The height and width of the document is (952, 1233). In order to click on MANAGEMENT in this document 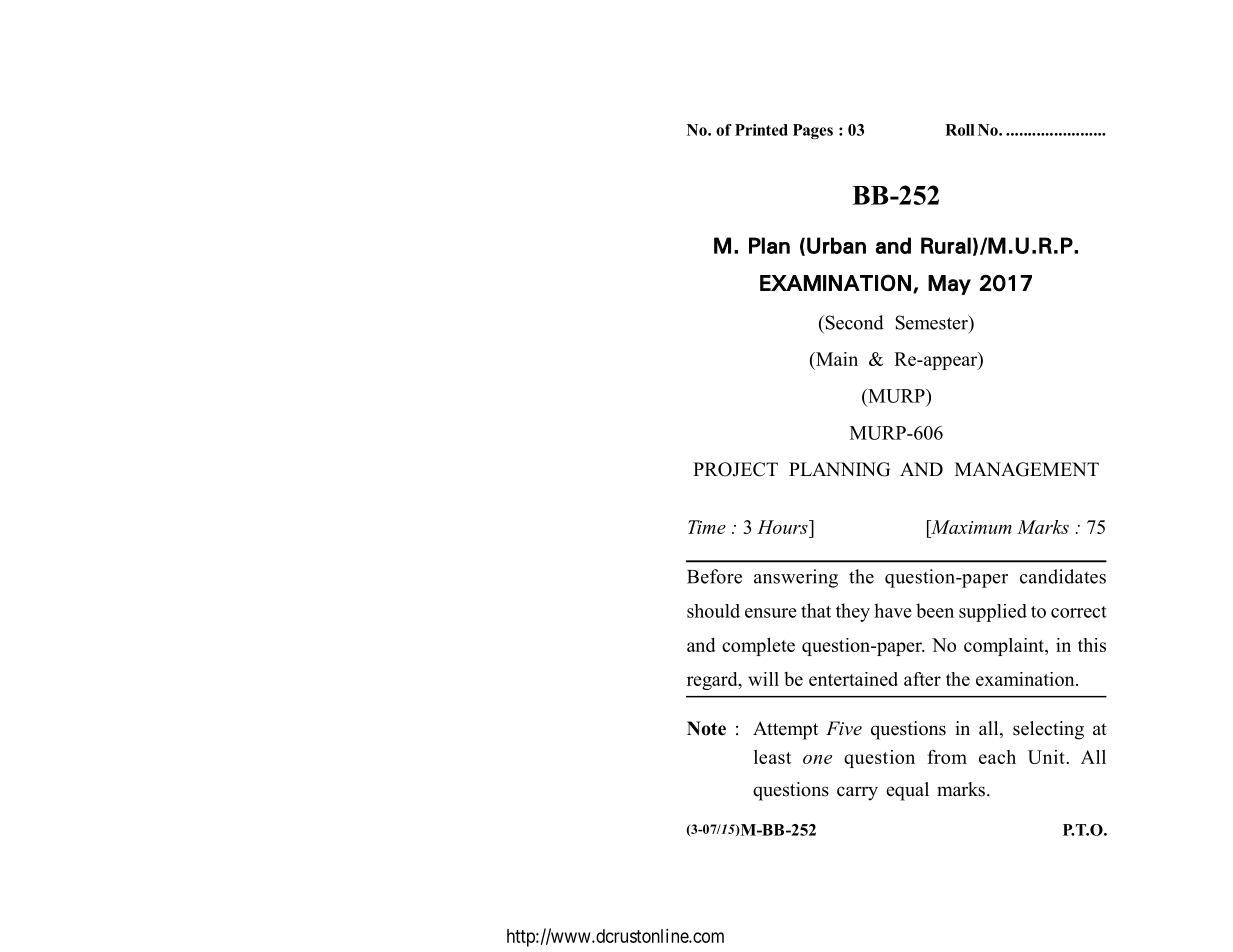, I will do `click(1027, 469)`.
